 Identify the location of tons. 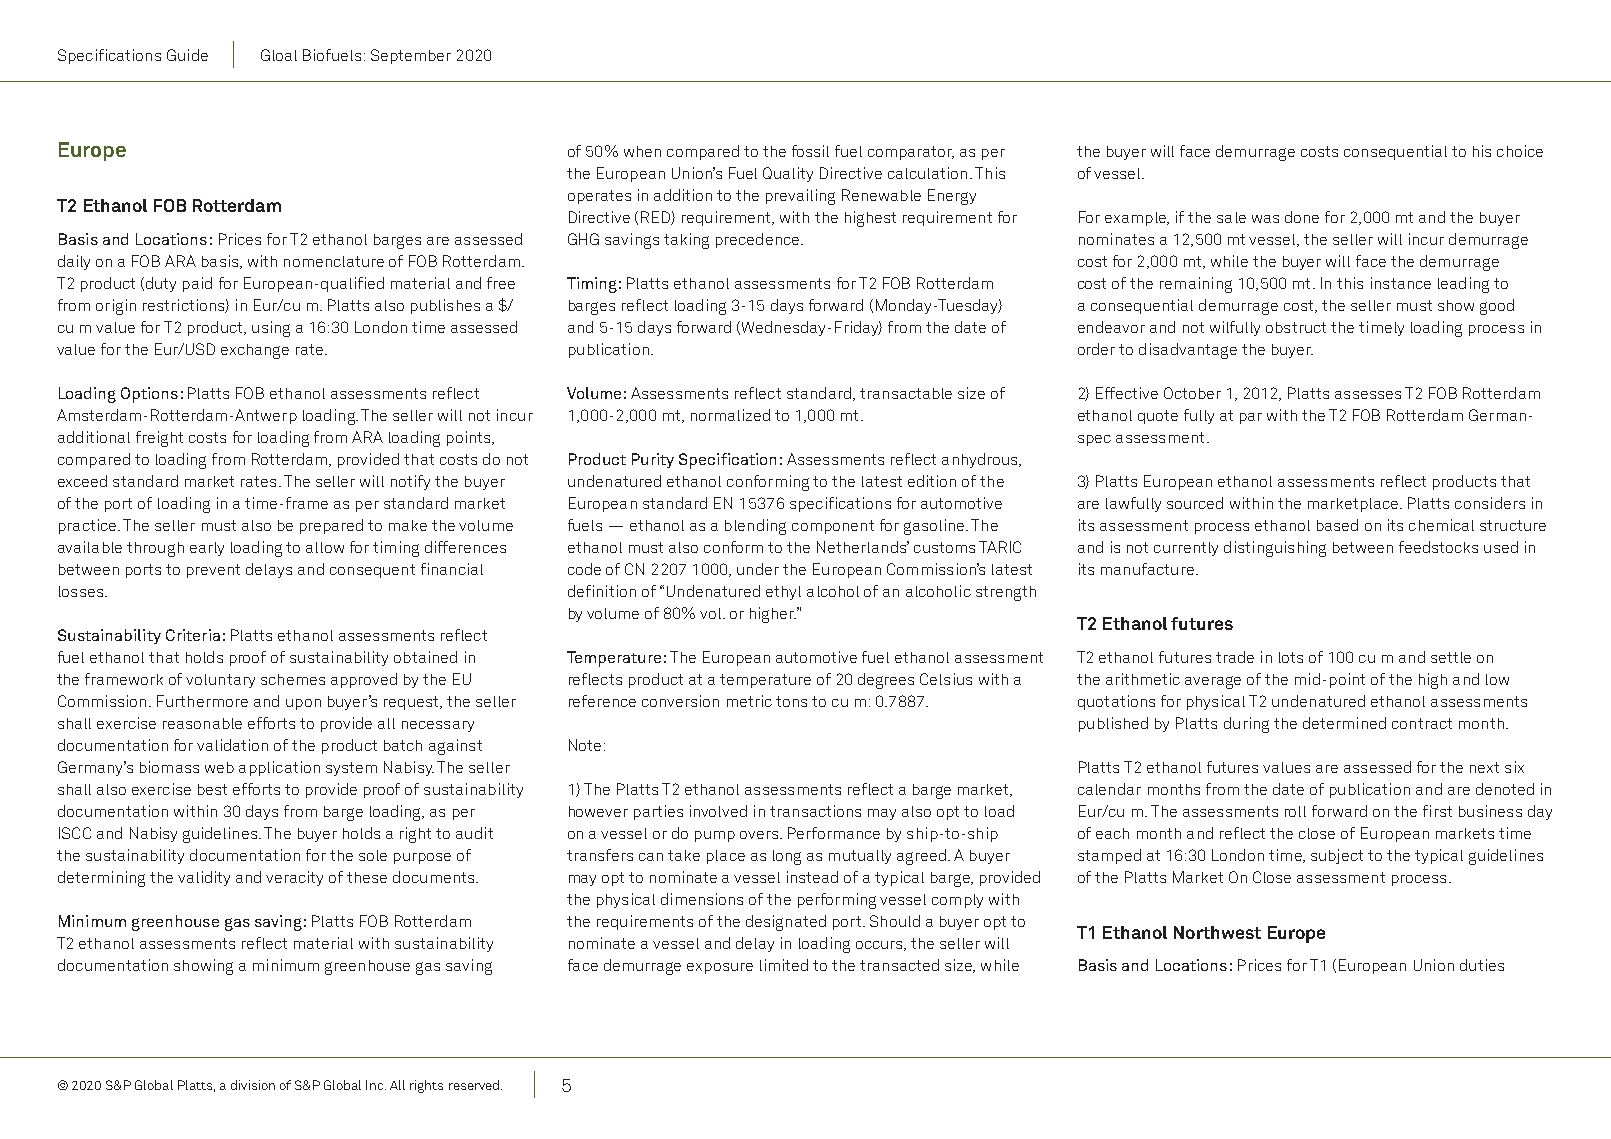
(791, 701).
